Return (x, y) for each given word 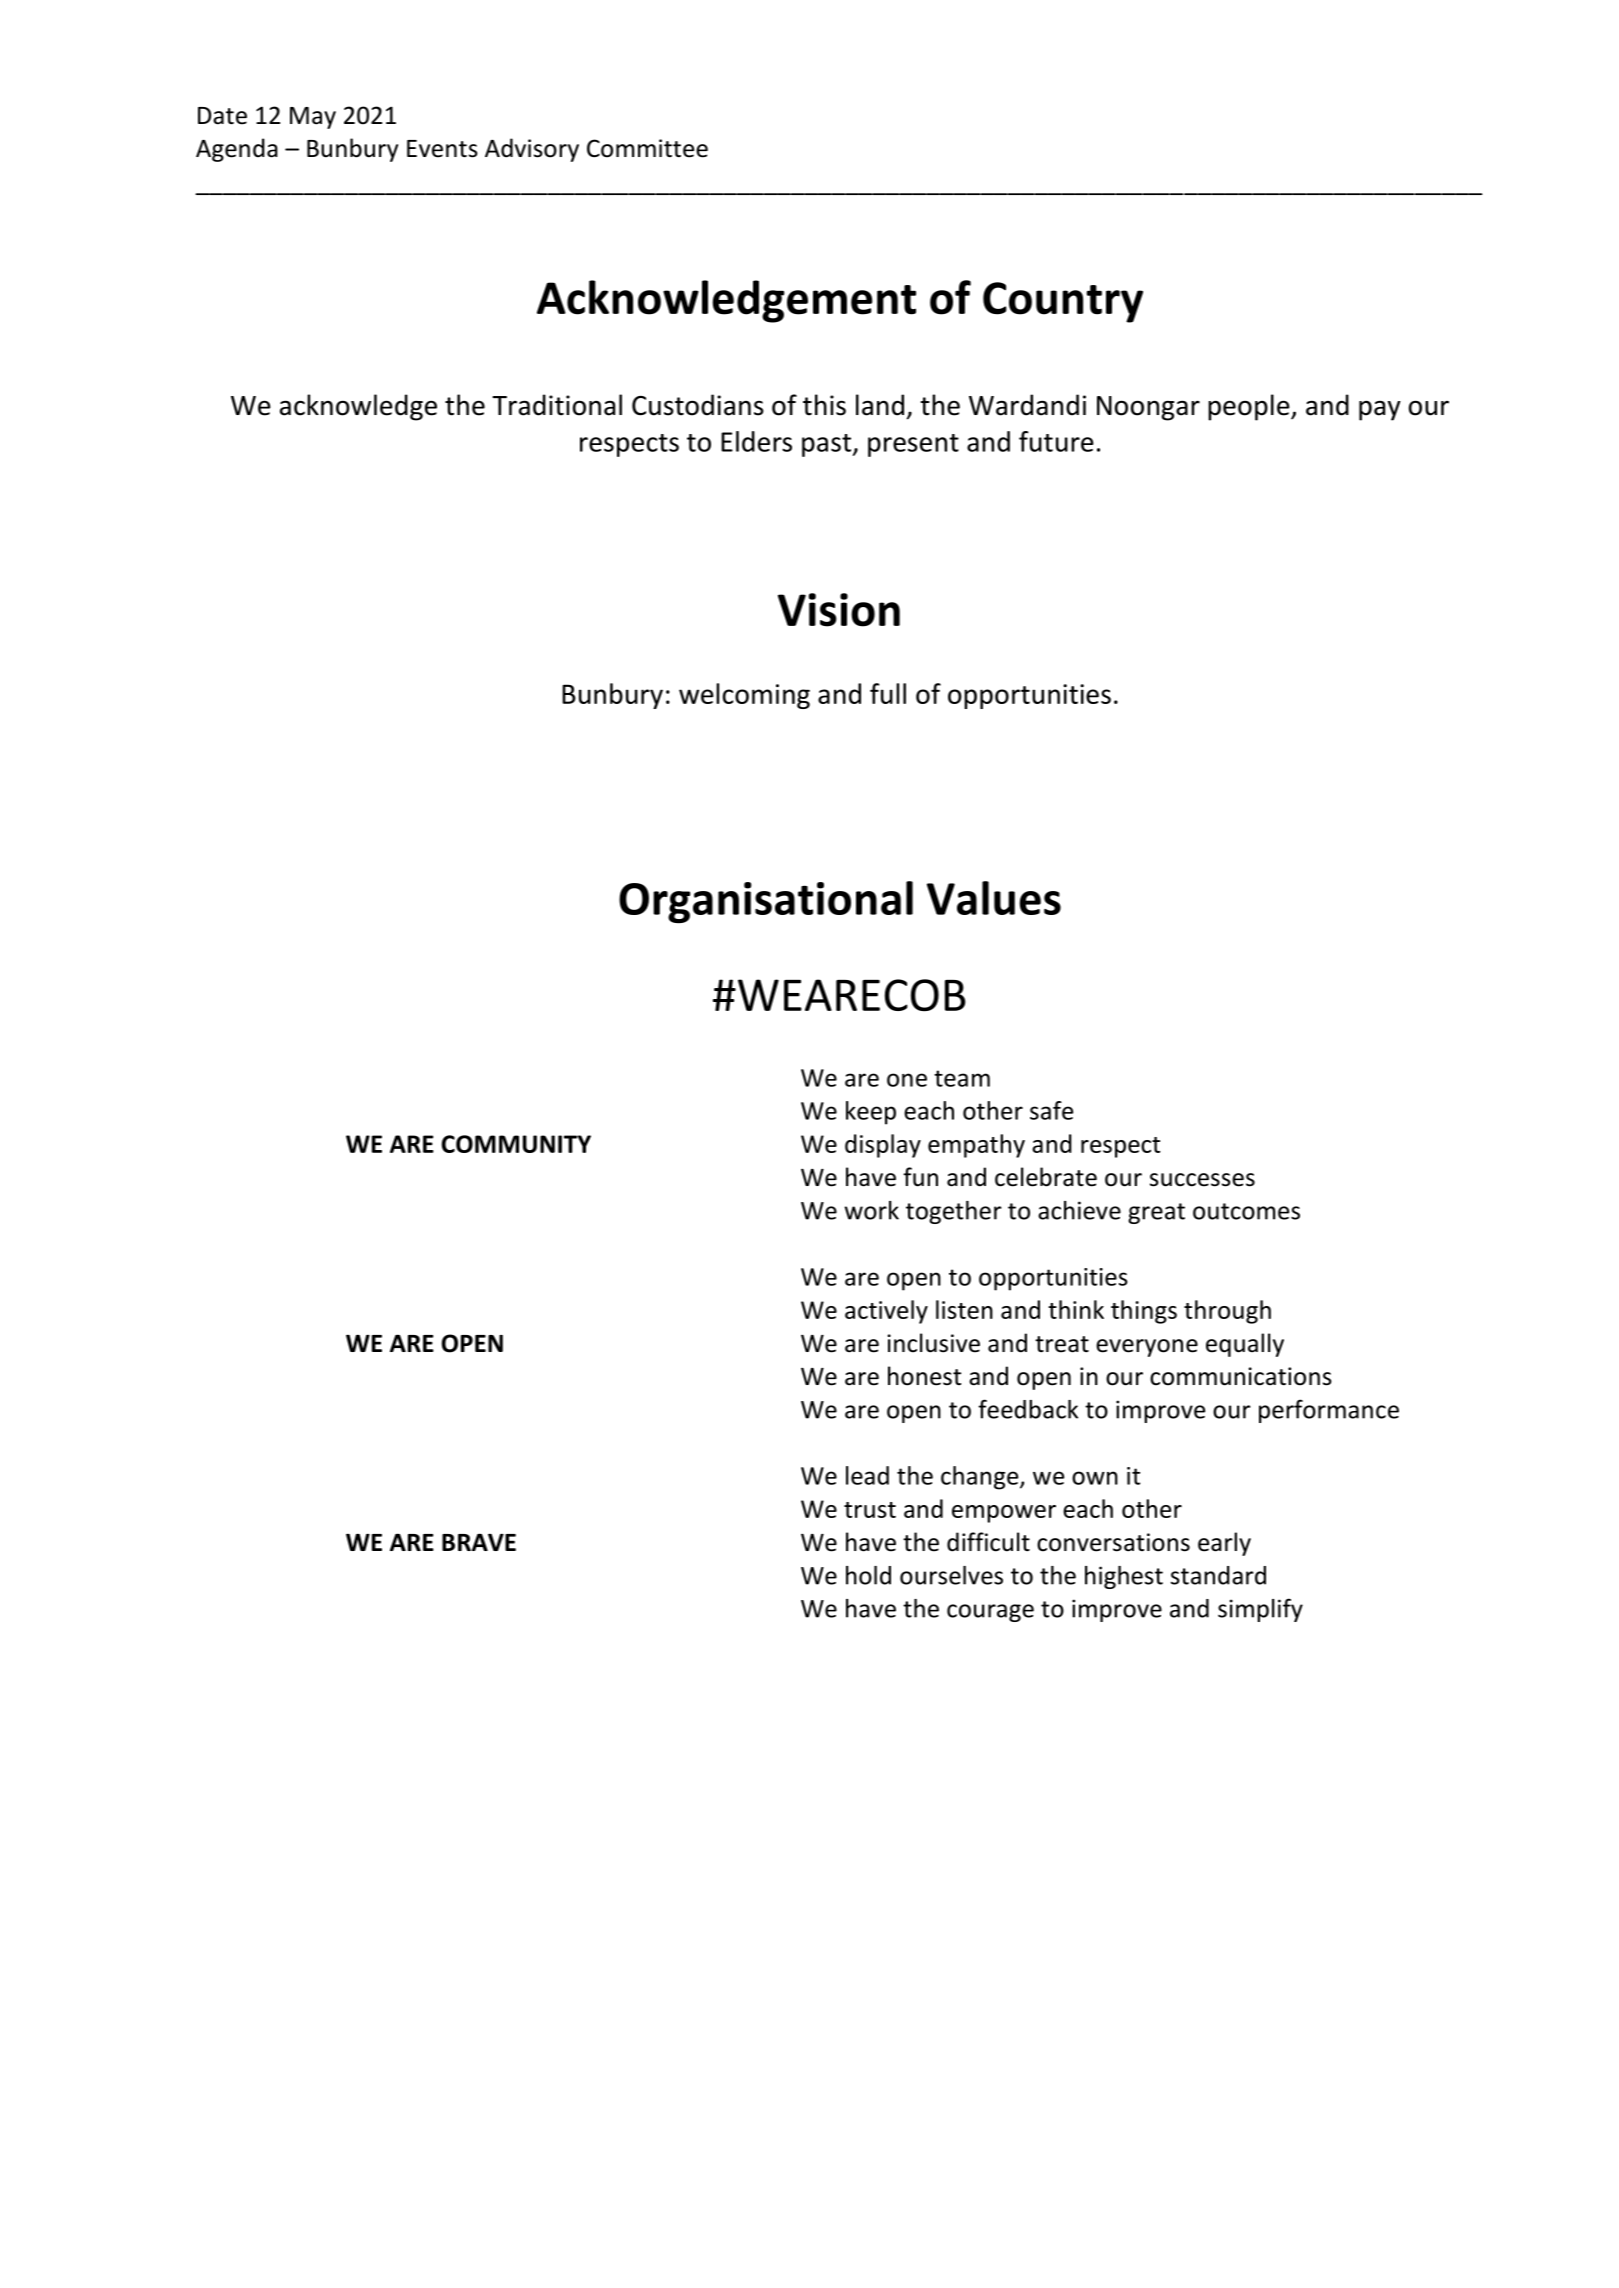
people (1250, 407)
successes (1202, 1180)
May (313, 118)
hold (868, 1575)
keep (871, 1113)
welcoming (744, 696)
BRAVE (479, 1542)
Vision (839, 610)
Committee (647, 148)
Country (1063, 302)
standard (1218, 1575)
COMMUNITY (516, 1144)
